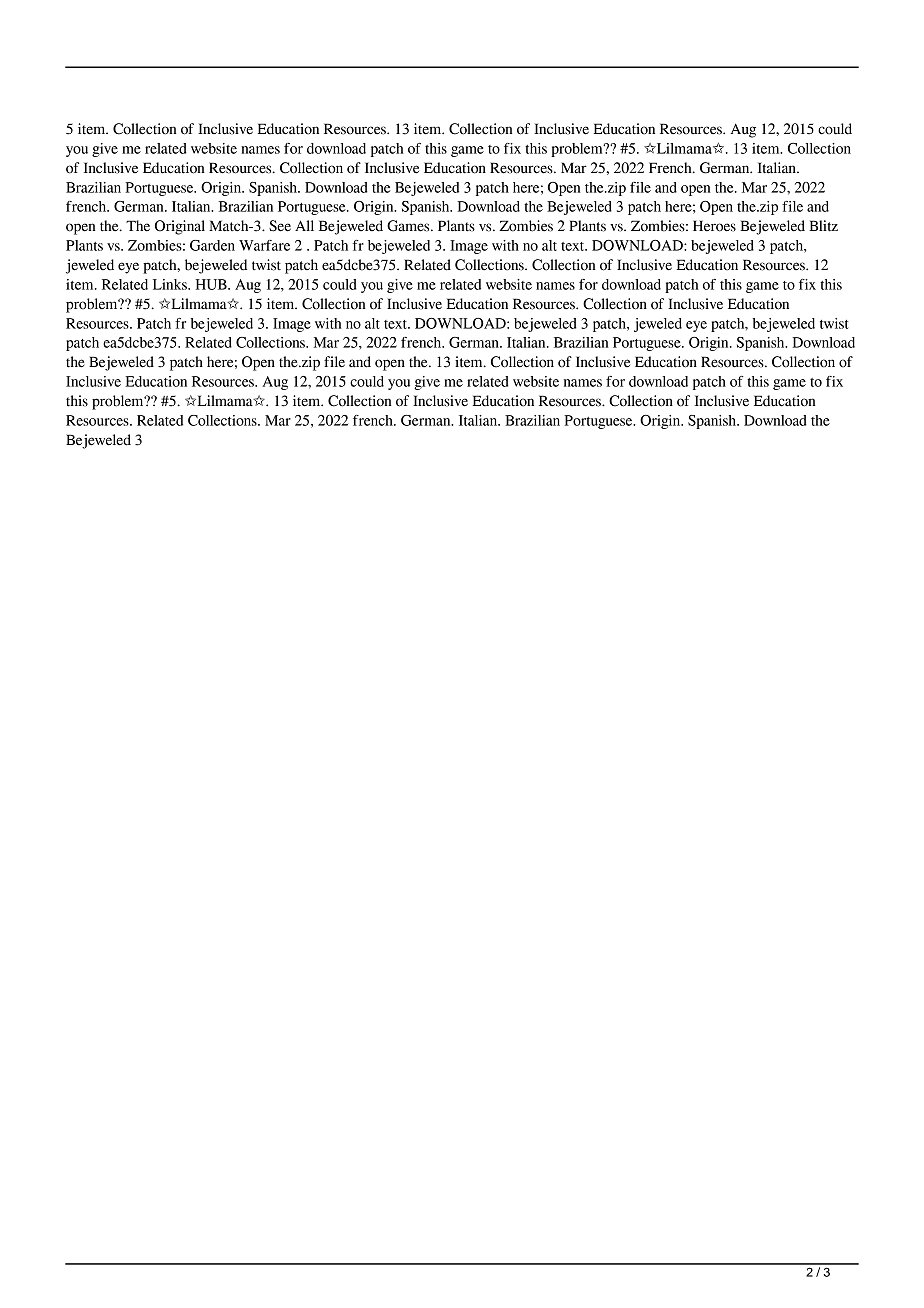  What do you see at coordinates (304, 225) in the page?
I see `All` at bounding box center [304, 225].
